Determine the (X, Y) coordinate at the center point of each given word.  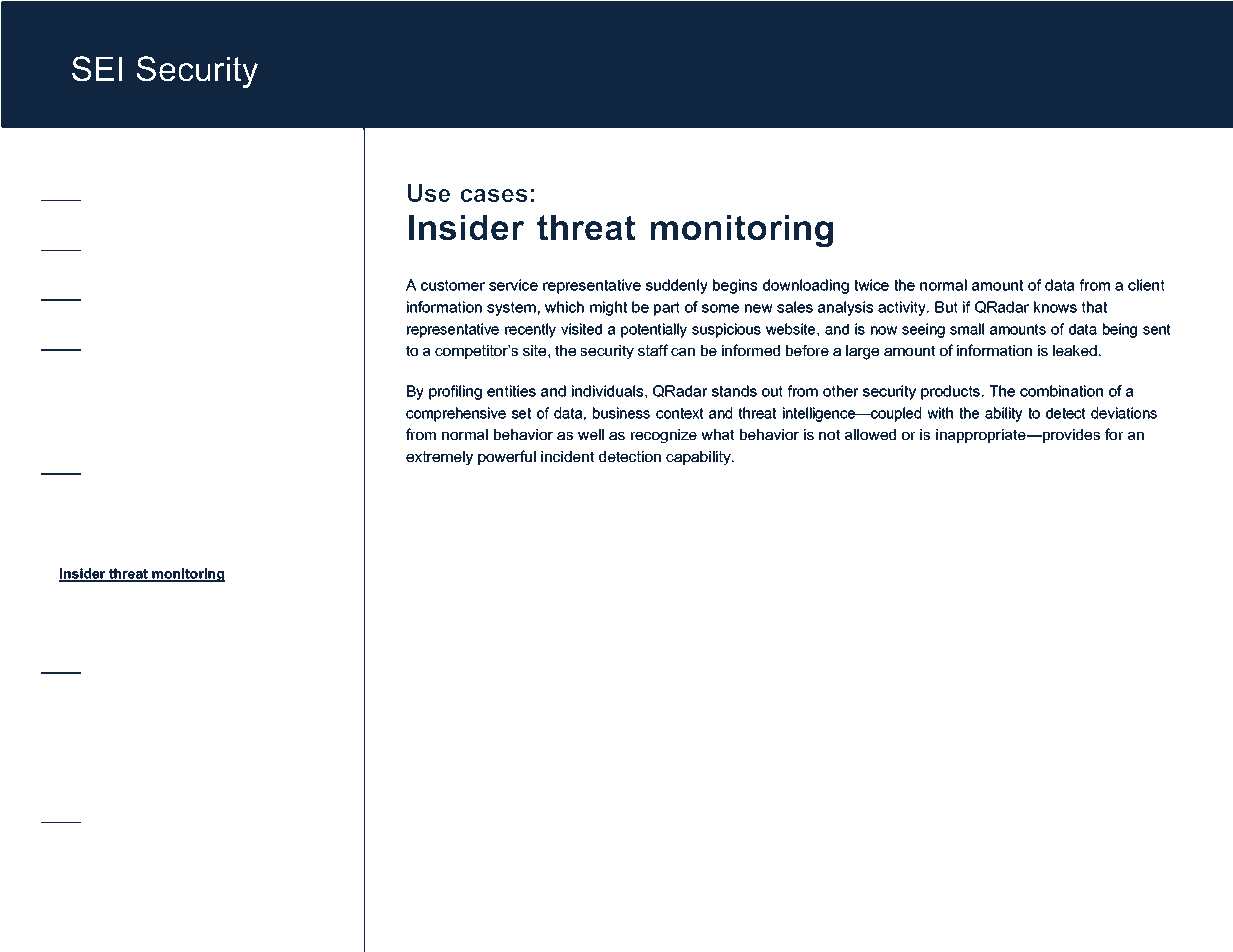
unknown (183, 223)
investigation (172, 649)
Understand (98, 425)
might (608, 308)
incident (567, 456)
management (249, 600)
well (591, 434)
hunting (314, 649)
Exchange (182, 774)
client (1146, 285)
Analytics (199, 325)
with (940, 413)
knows (1055, 307)
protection (178, 550)
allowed (870, 434)
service (513, 285)
